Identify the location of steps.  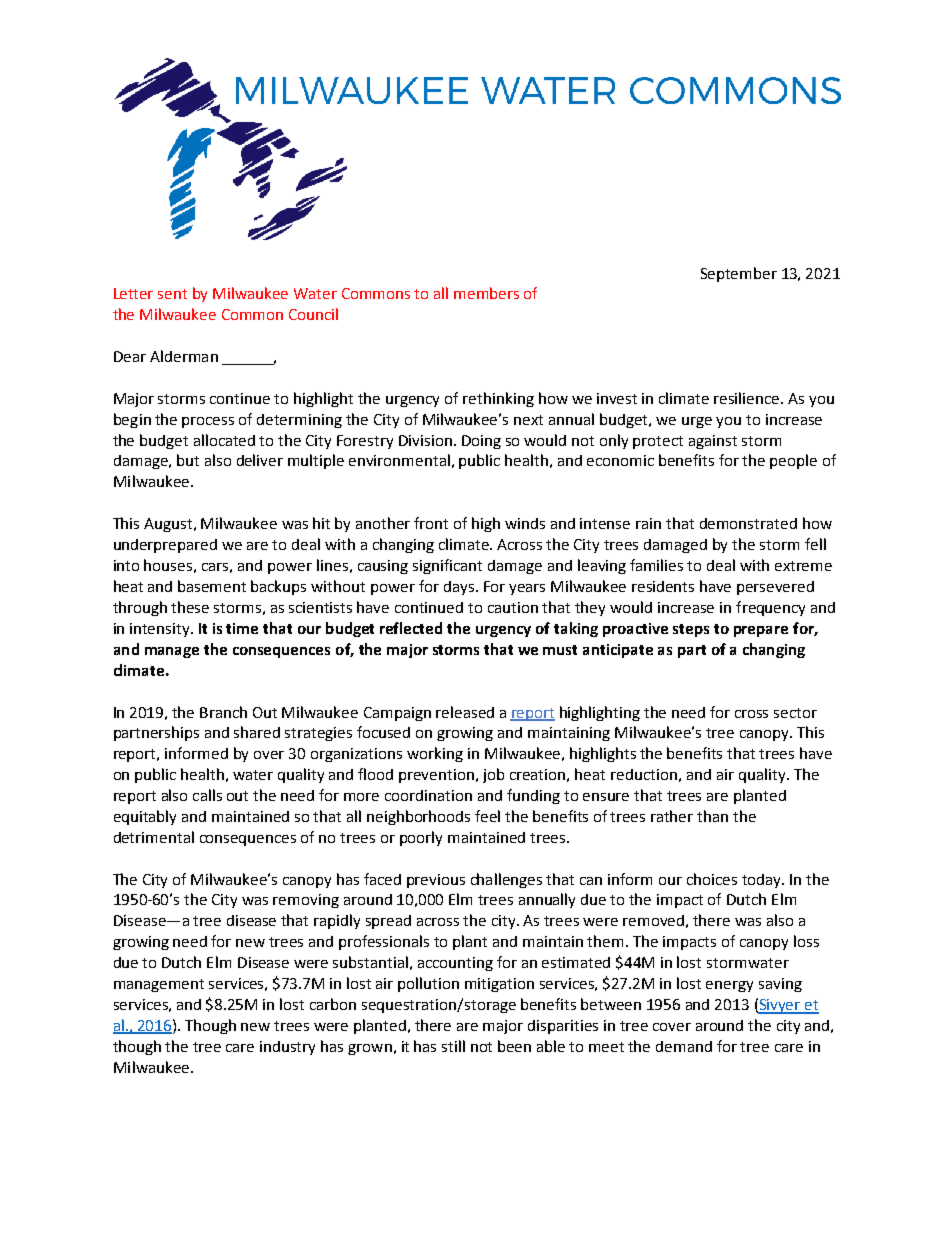
(691, 630).
